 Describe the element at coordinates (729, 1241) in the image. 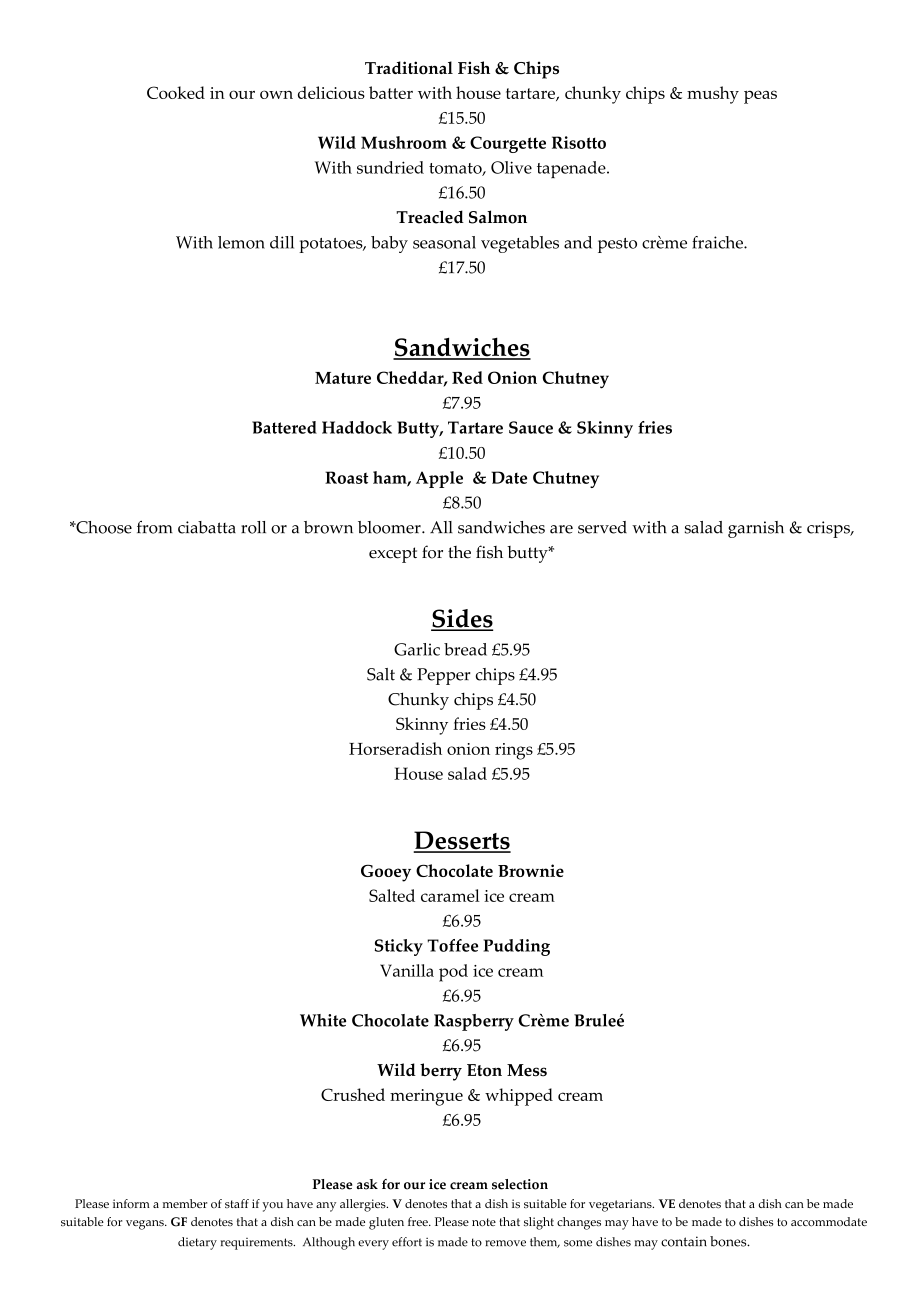

I see `bones` at that location.
